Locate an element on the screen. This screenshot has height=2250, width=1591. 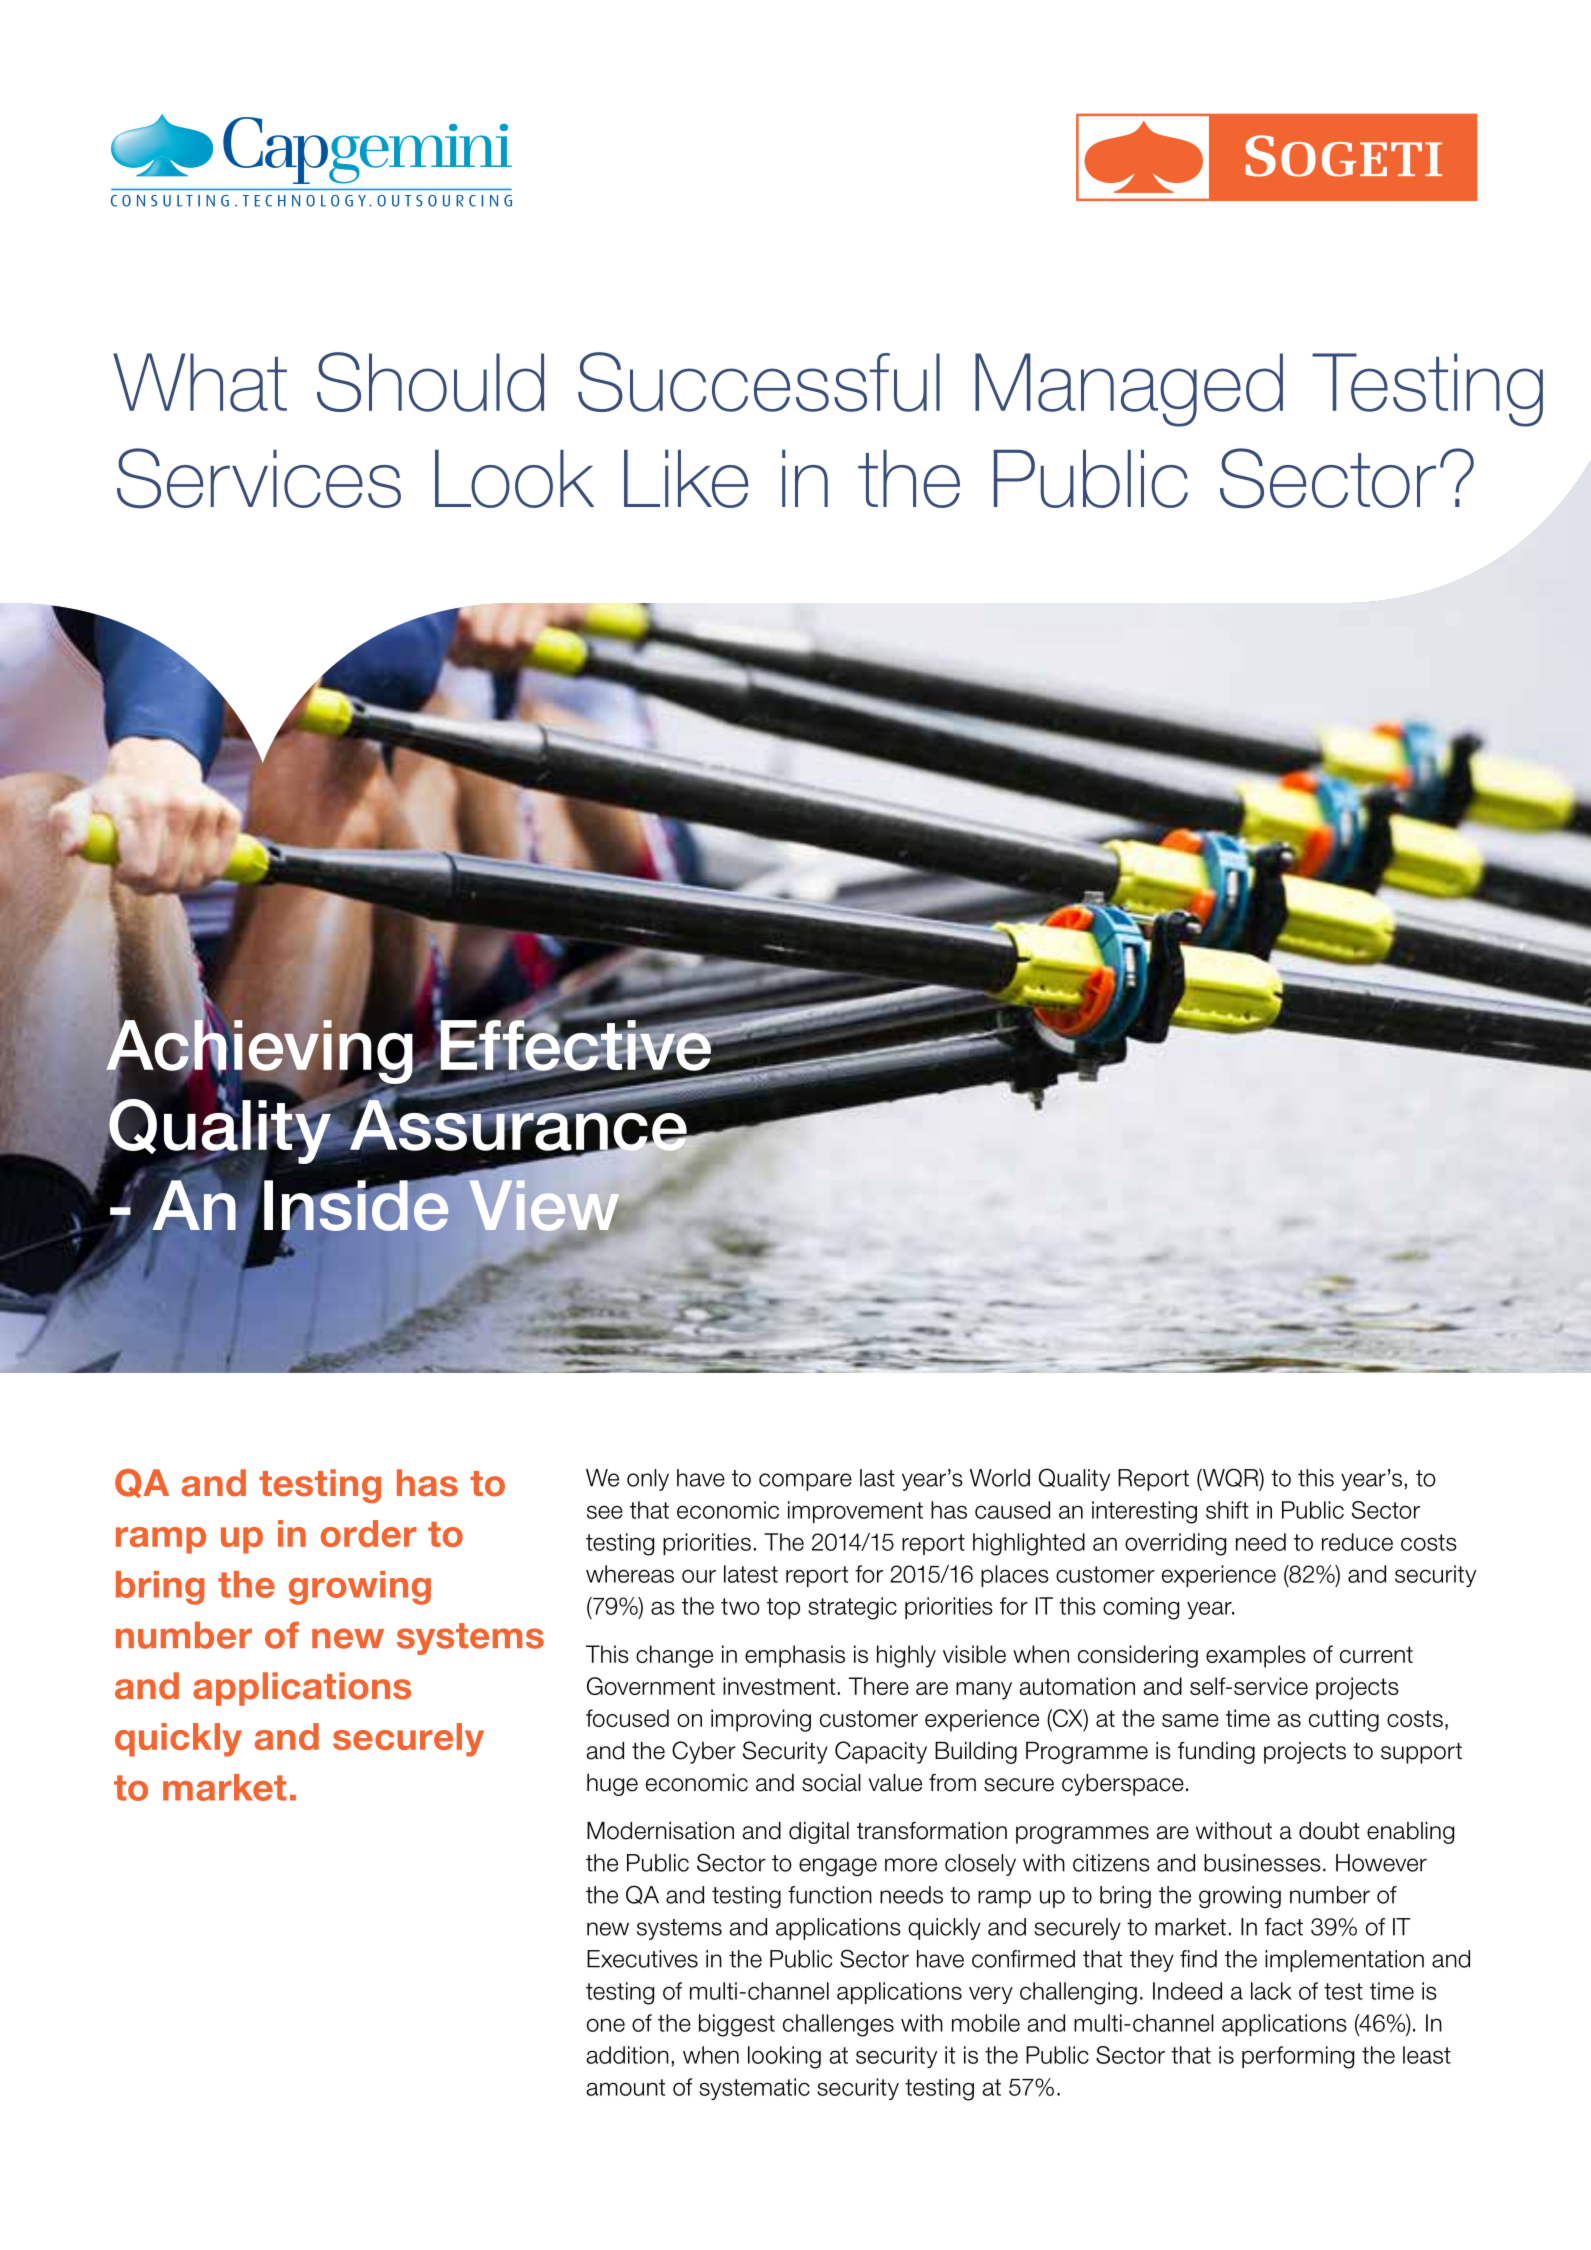
shift is located at coordinates (1227, 1510).
